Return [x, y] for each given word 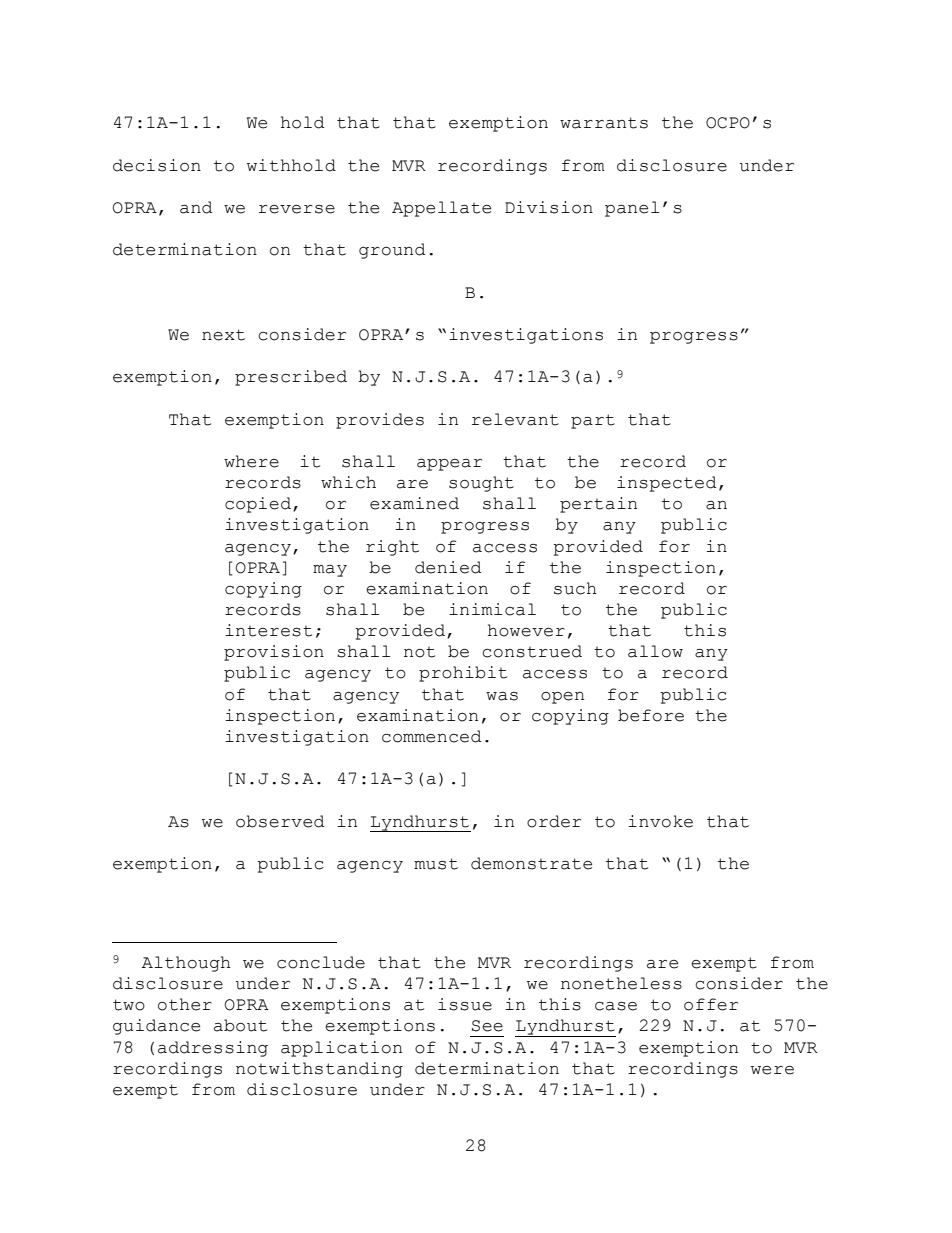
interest [268, 630]
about [240, 1025]
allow [655, 651]
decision [157, 165]
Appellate [441, 209]
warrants [604, 123]
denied [448, 567]
